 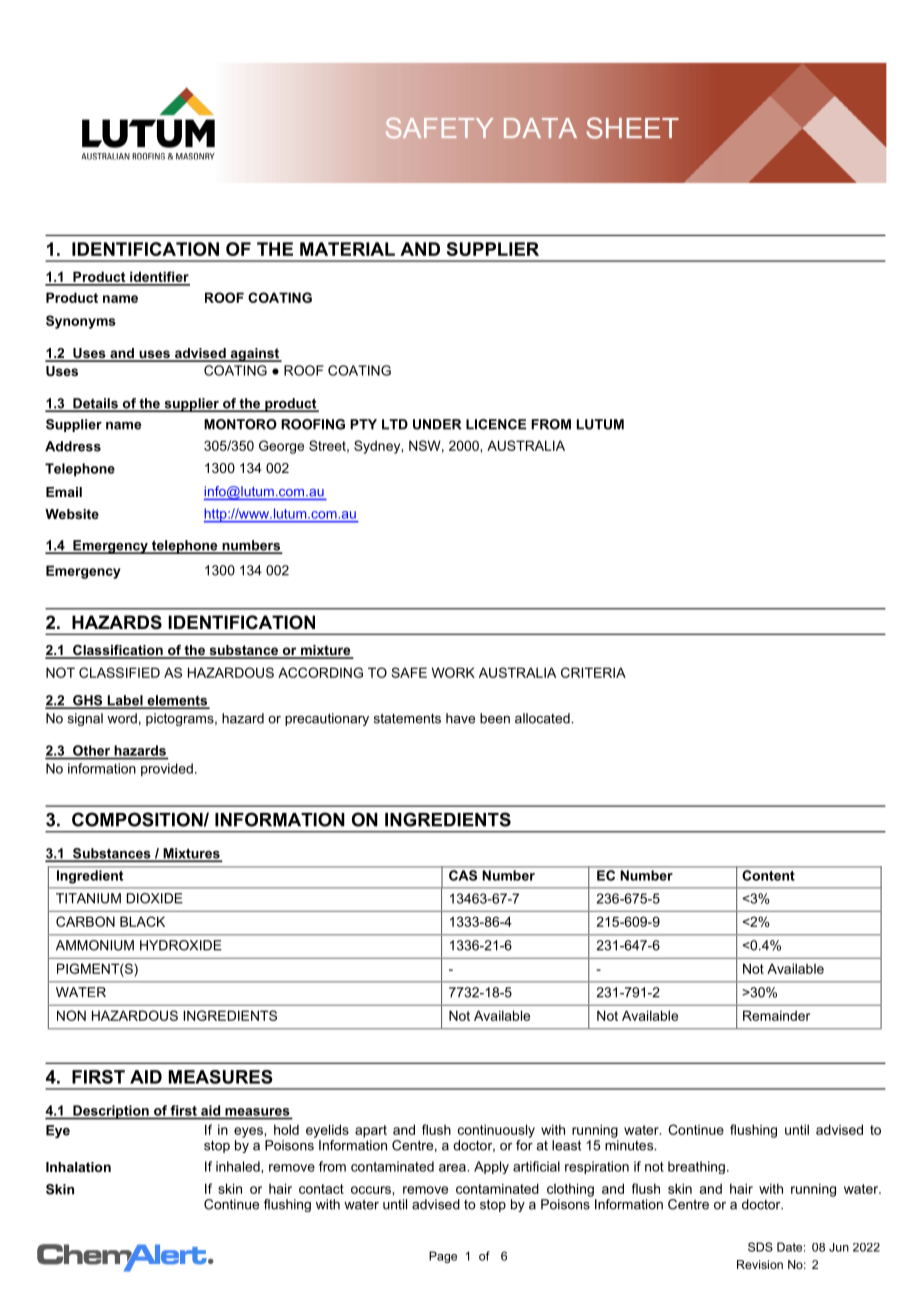 What do you see at coordinates (78, 1167) in the page?
I see `Inhalation` at bounding box center [78, 1167].
